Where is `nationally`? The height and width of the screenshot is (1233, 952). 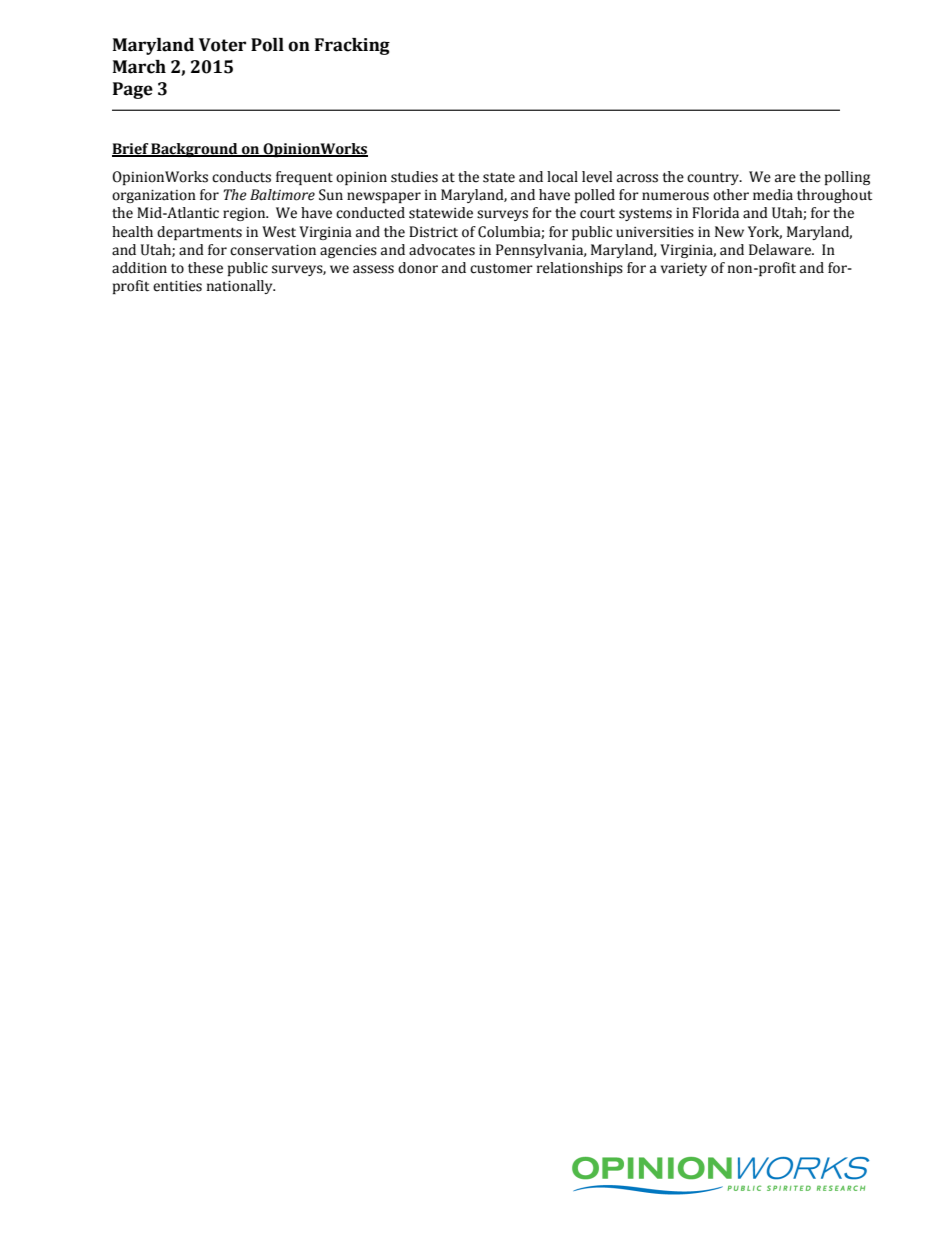 nationally is located at coordinates (241, 287).
